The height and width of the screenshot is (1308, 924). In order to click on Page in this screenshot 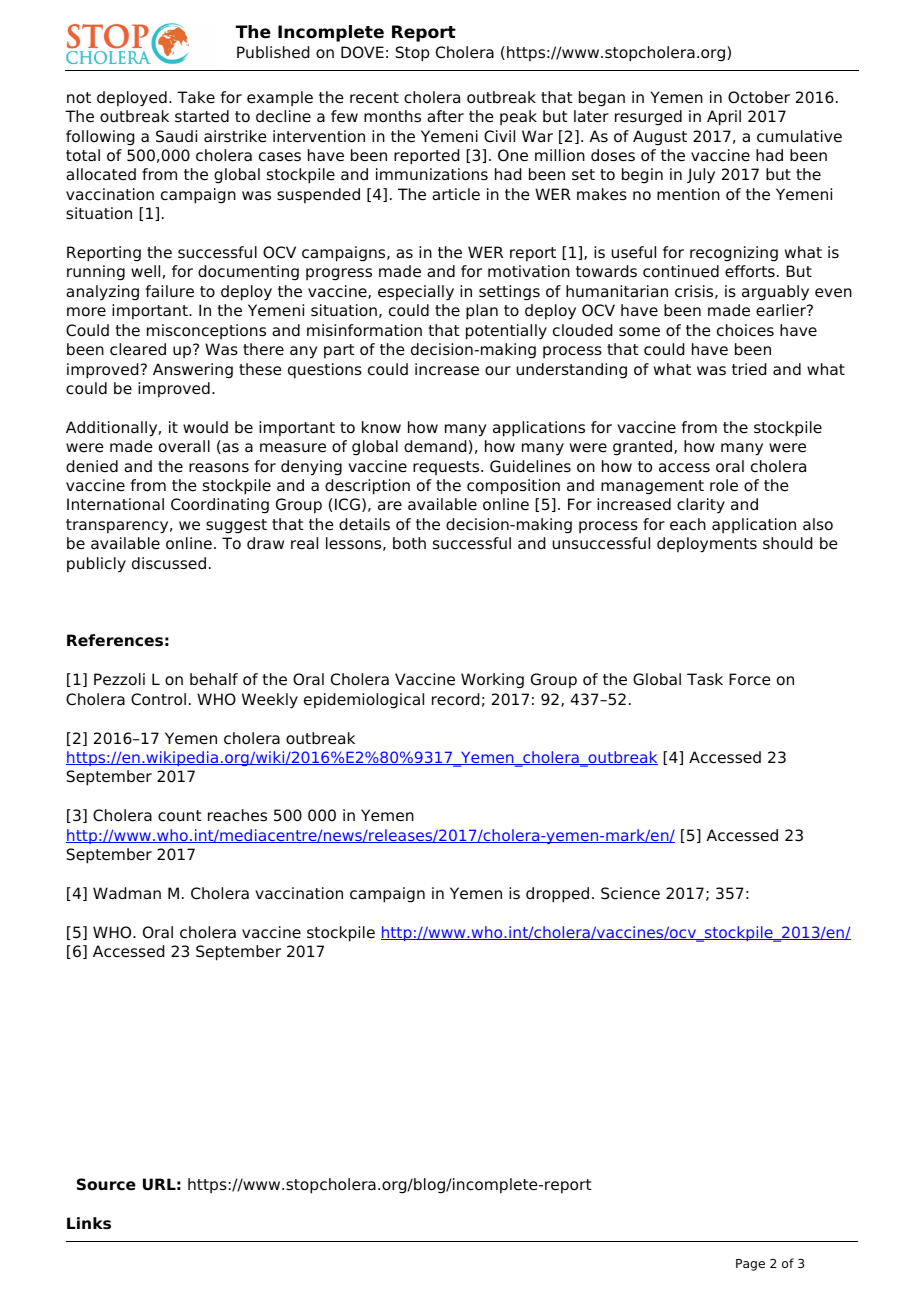, I will do `click(750, 1265)`.
